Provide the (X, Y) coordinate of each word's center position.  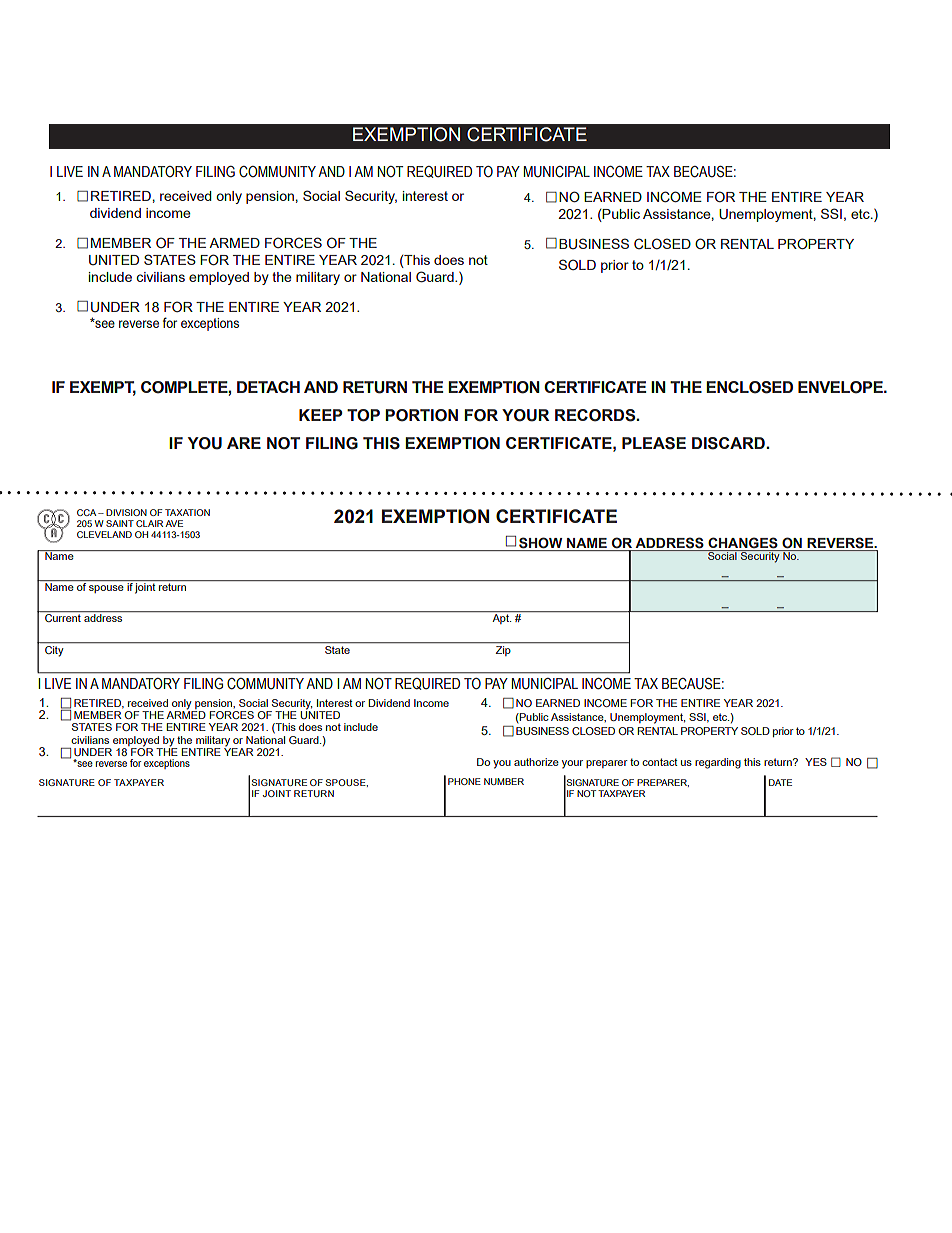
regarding (718, 763)
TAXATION (187, 512)
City (54, 650)
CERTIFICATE (527, 134)
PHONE (464, 781)
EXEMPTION (406, 134)
